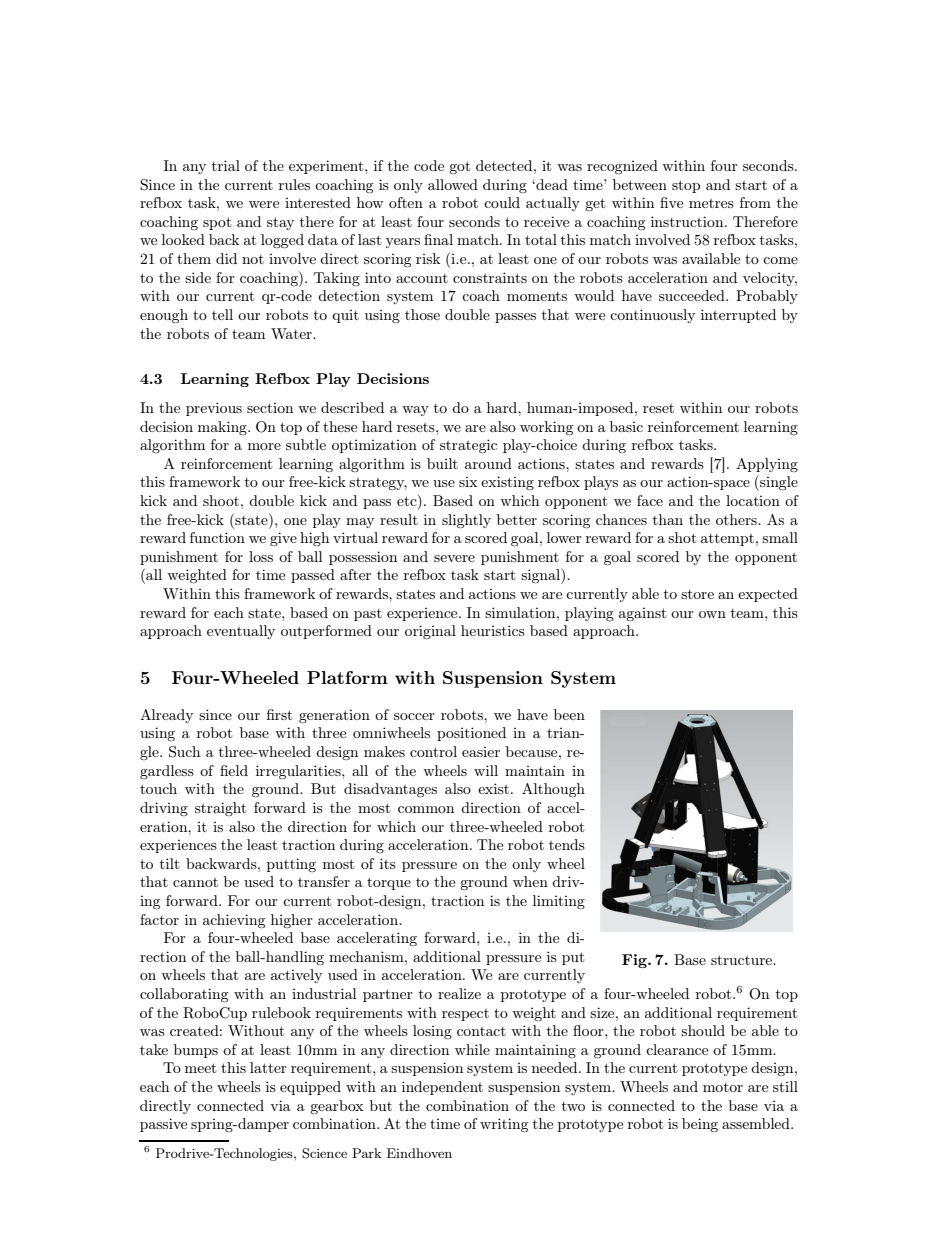 The width and height of the screenshot is (952, 1233). I want to click on metres, so click(711, 203).
